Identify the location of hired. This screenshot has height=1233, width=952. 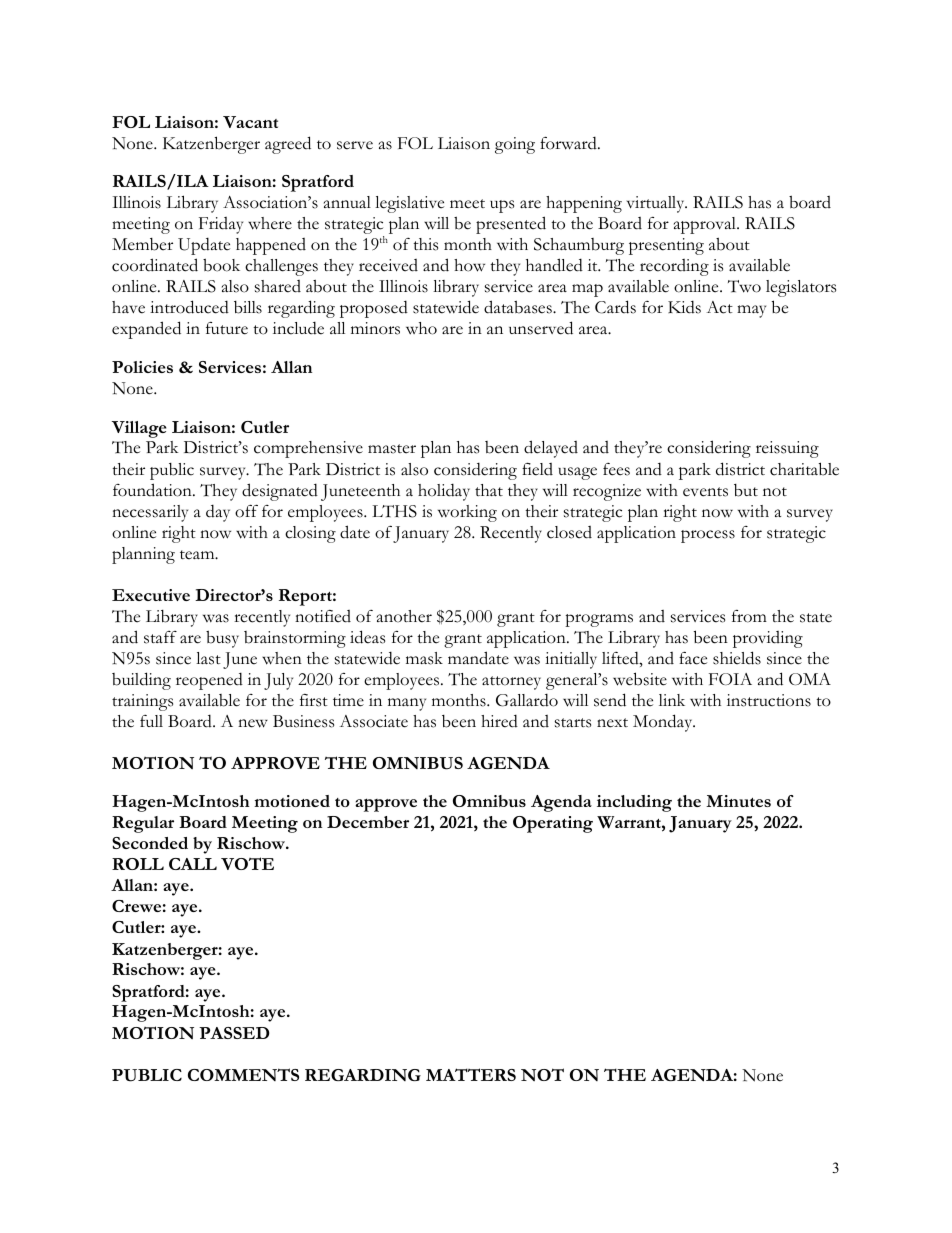
(499, 721).
